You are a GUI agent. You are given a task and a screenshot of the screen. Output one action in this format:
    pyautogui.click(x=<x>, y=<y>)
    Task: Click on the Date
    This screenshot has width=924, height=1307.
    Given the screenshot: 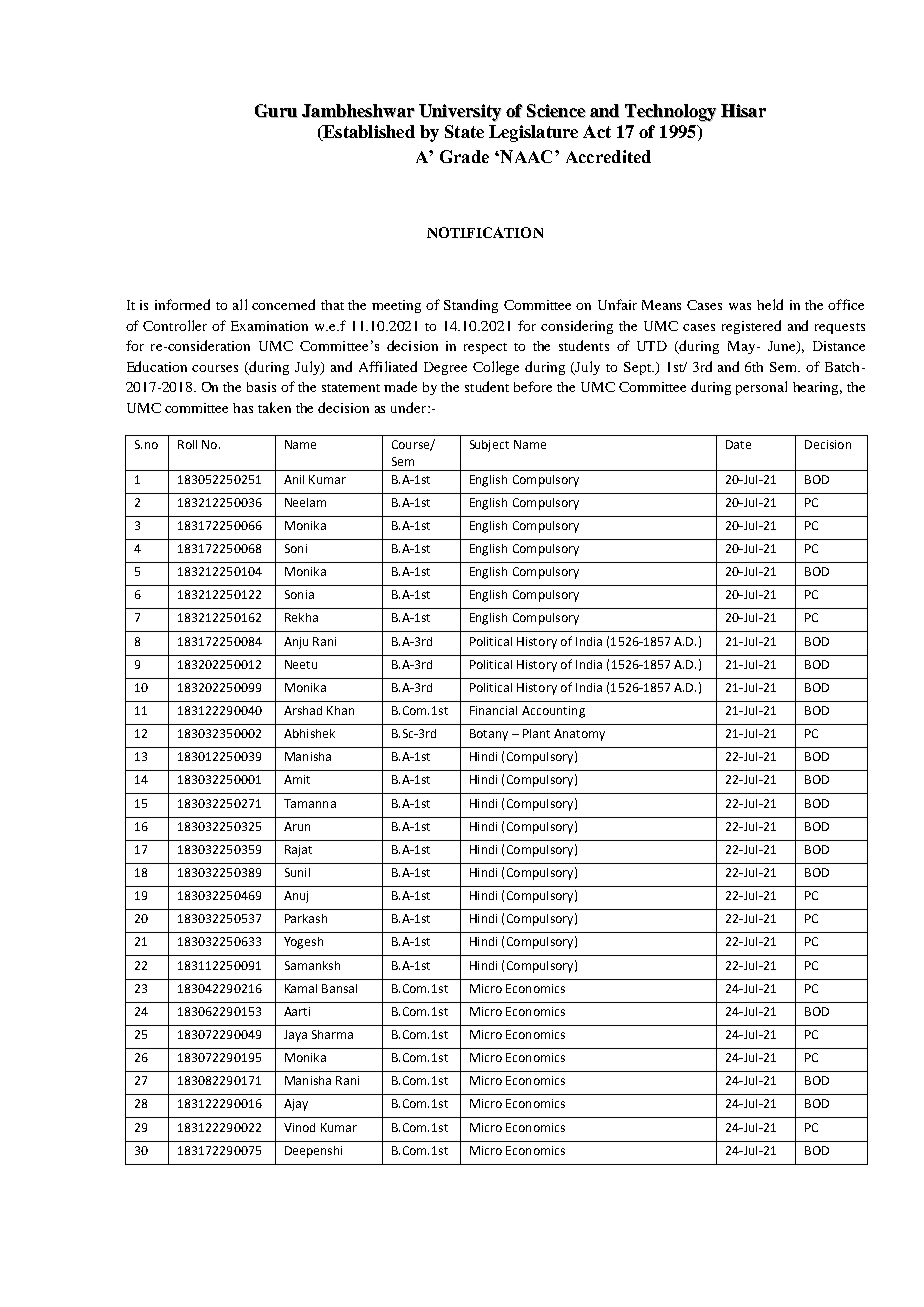 What is the action you would take?
    pyautogui.click(x=738, y=444)
